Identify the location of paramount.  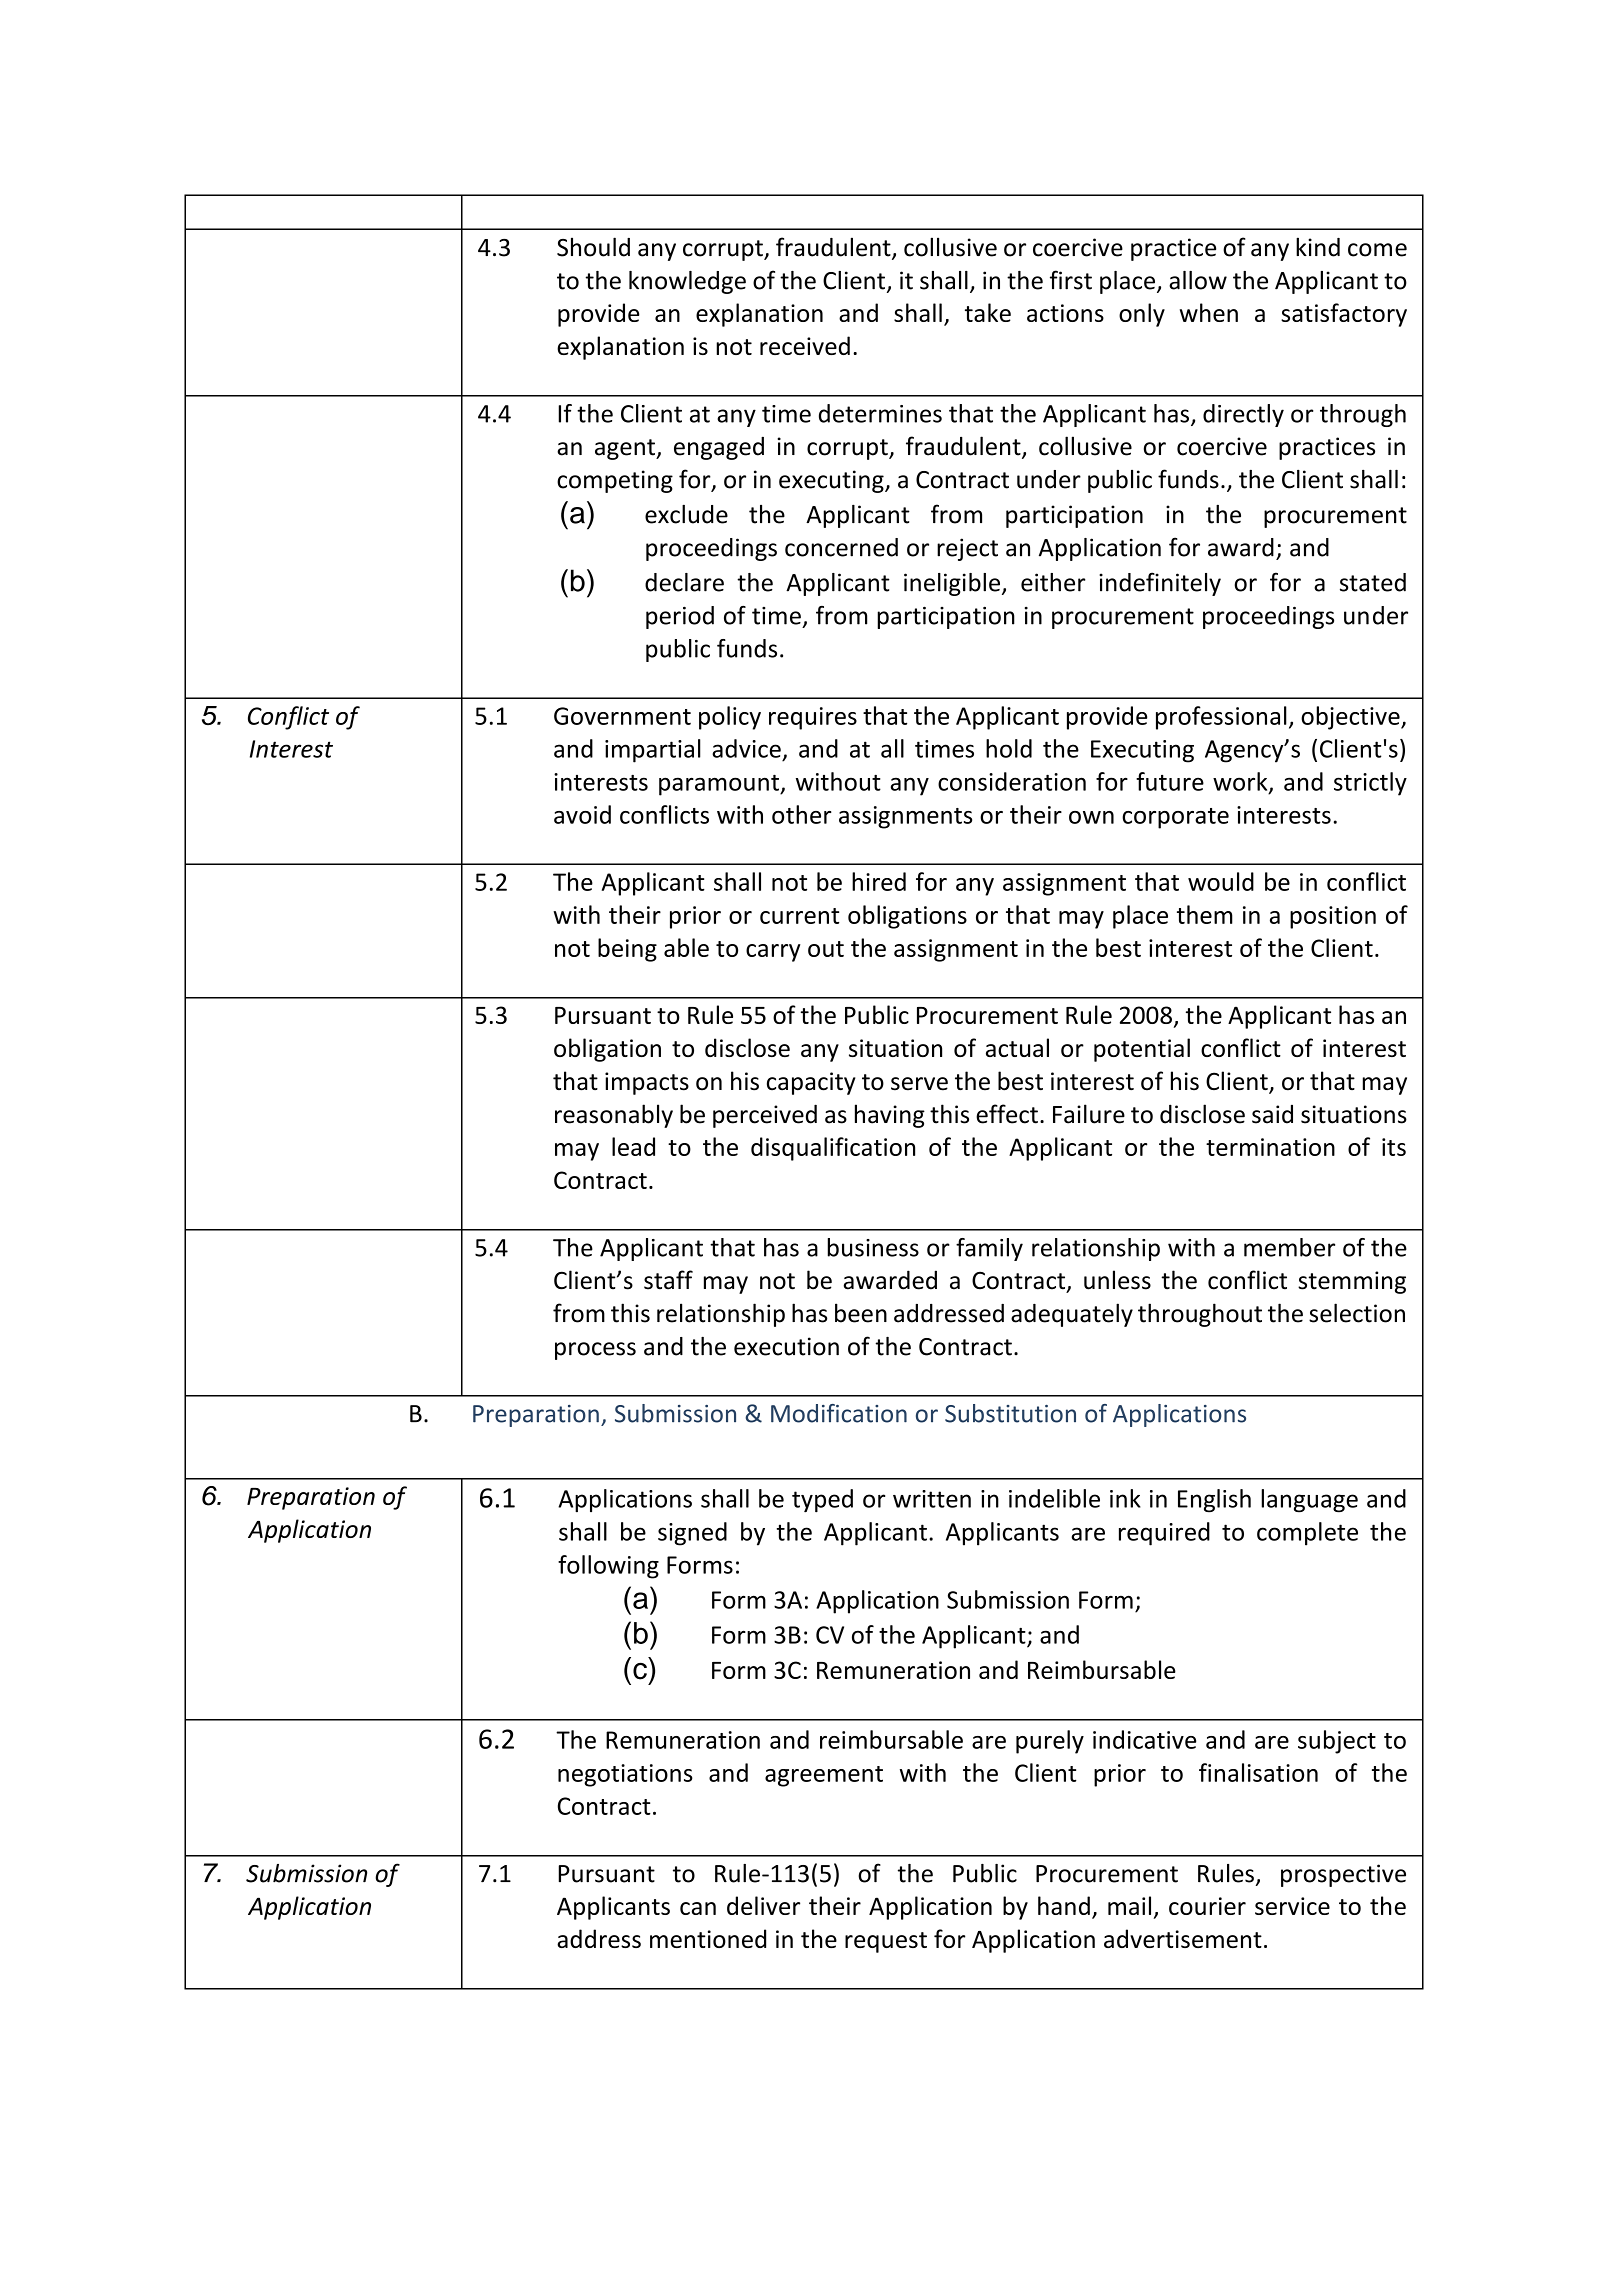
(720, 785).
